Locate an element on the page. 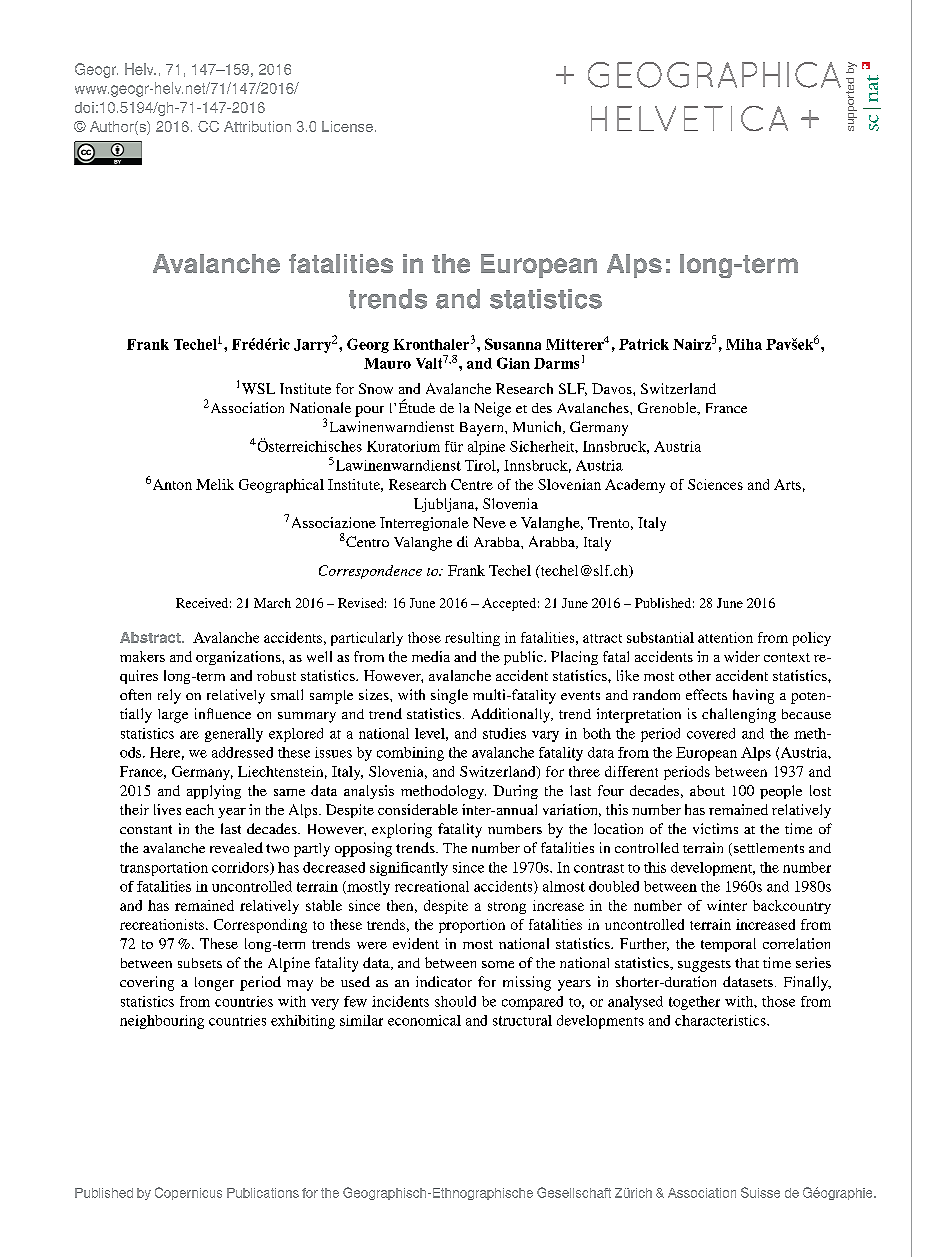 This page has width=952, height=1257. Attribution is located at coordinates (257, 126).
